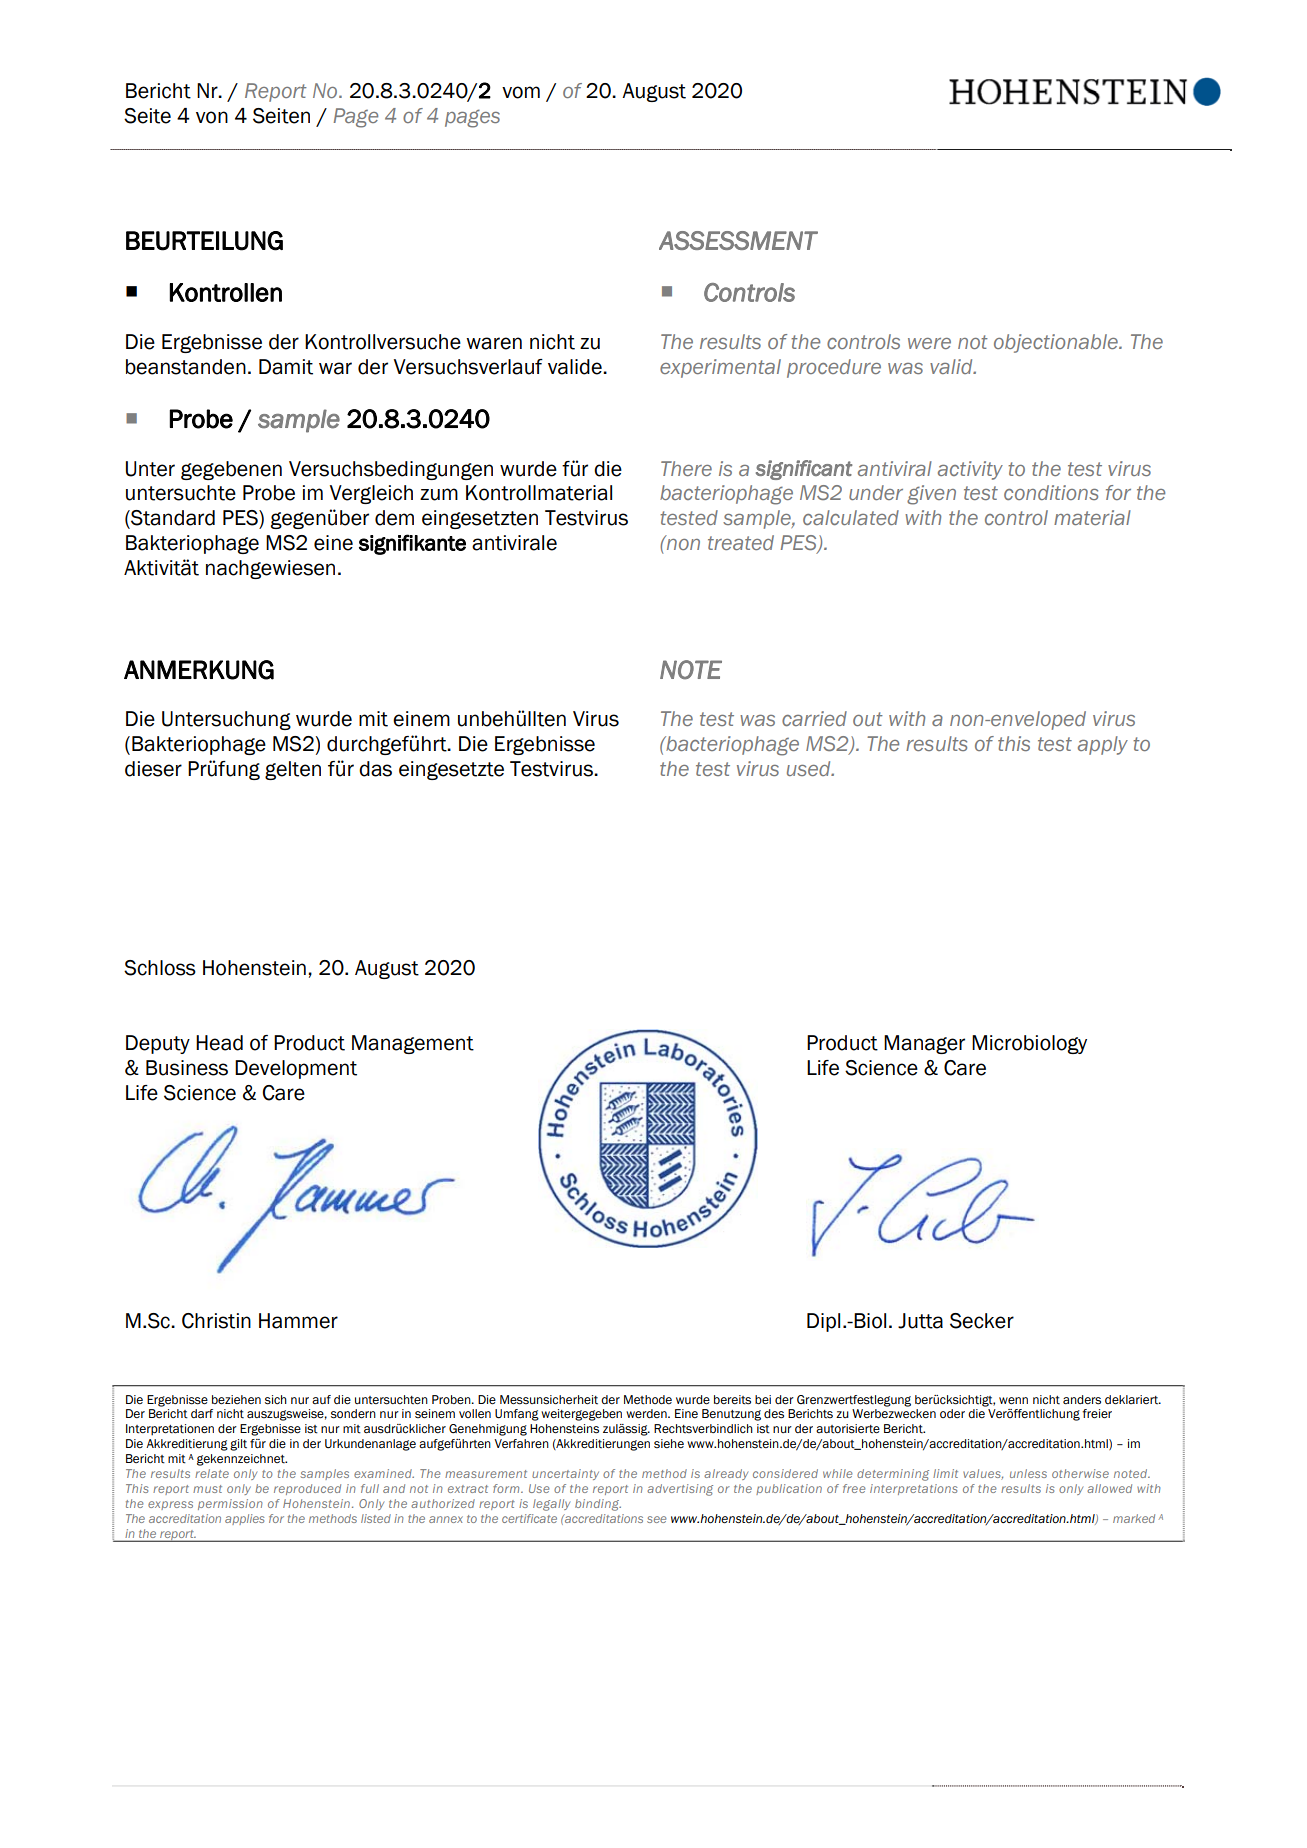 The image size is (1307, 1848). What do you see at coordinates (814, 718) in the page?
I see `carried` at bounding box center [814, 718].
